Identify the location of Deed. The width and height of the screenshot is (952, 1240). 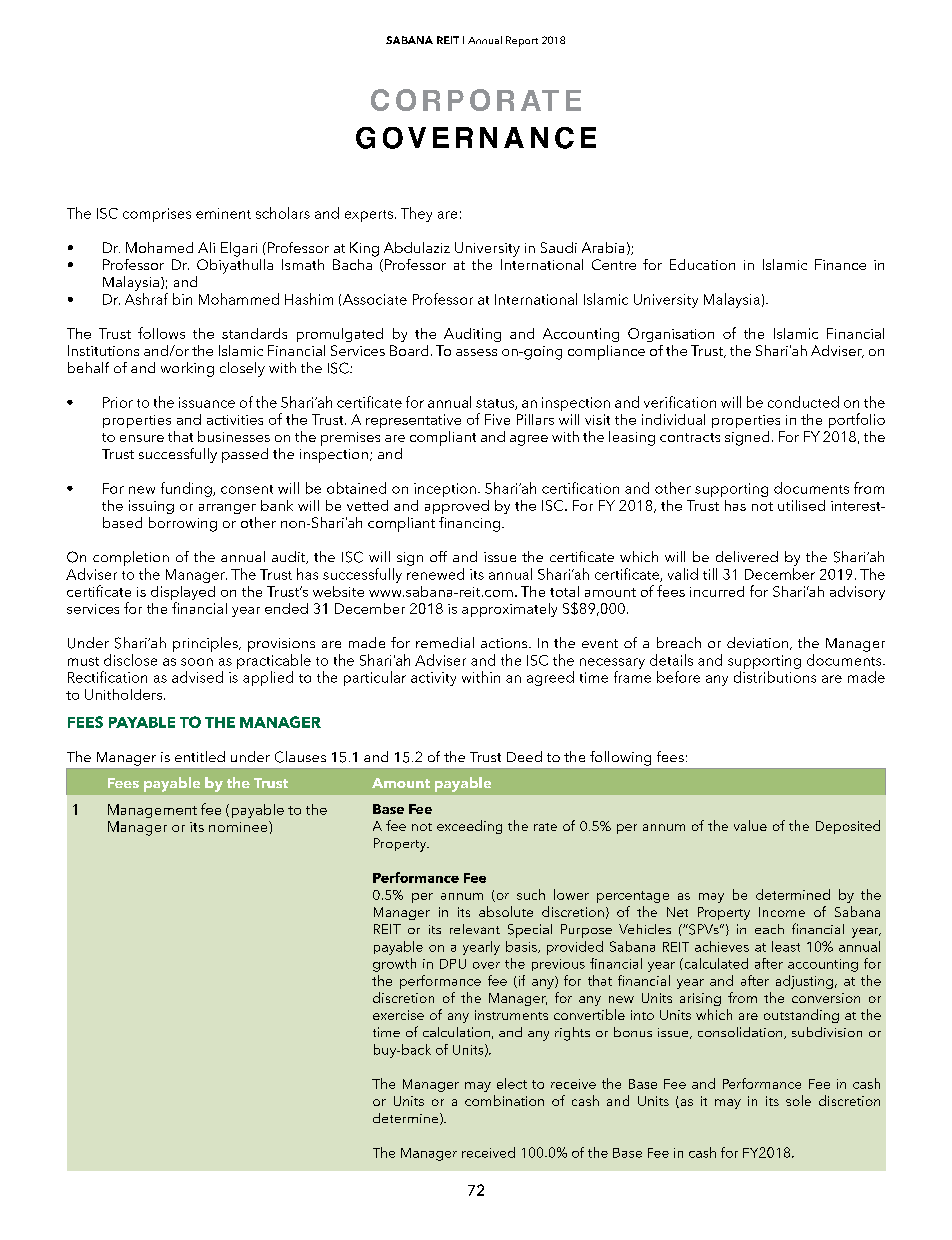
(524, 756).
